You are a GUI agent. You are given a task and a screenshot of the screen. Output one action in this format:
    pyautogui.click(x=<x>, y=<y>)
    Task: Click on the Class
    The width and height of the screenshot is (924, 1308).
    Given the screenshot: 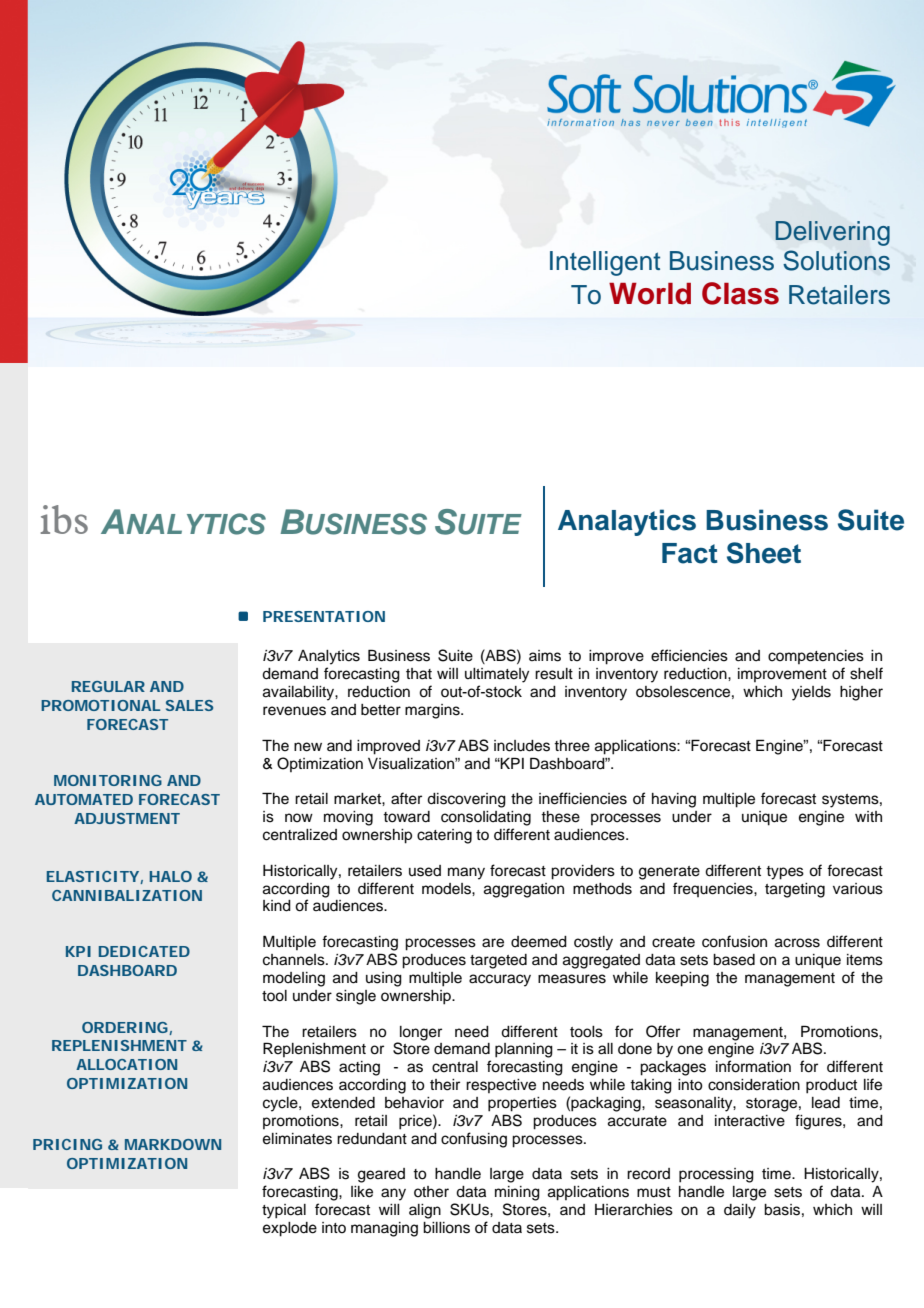 What is the action you would take?
    pyautogui.click(x=740, y=293)
